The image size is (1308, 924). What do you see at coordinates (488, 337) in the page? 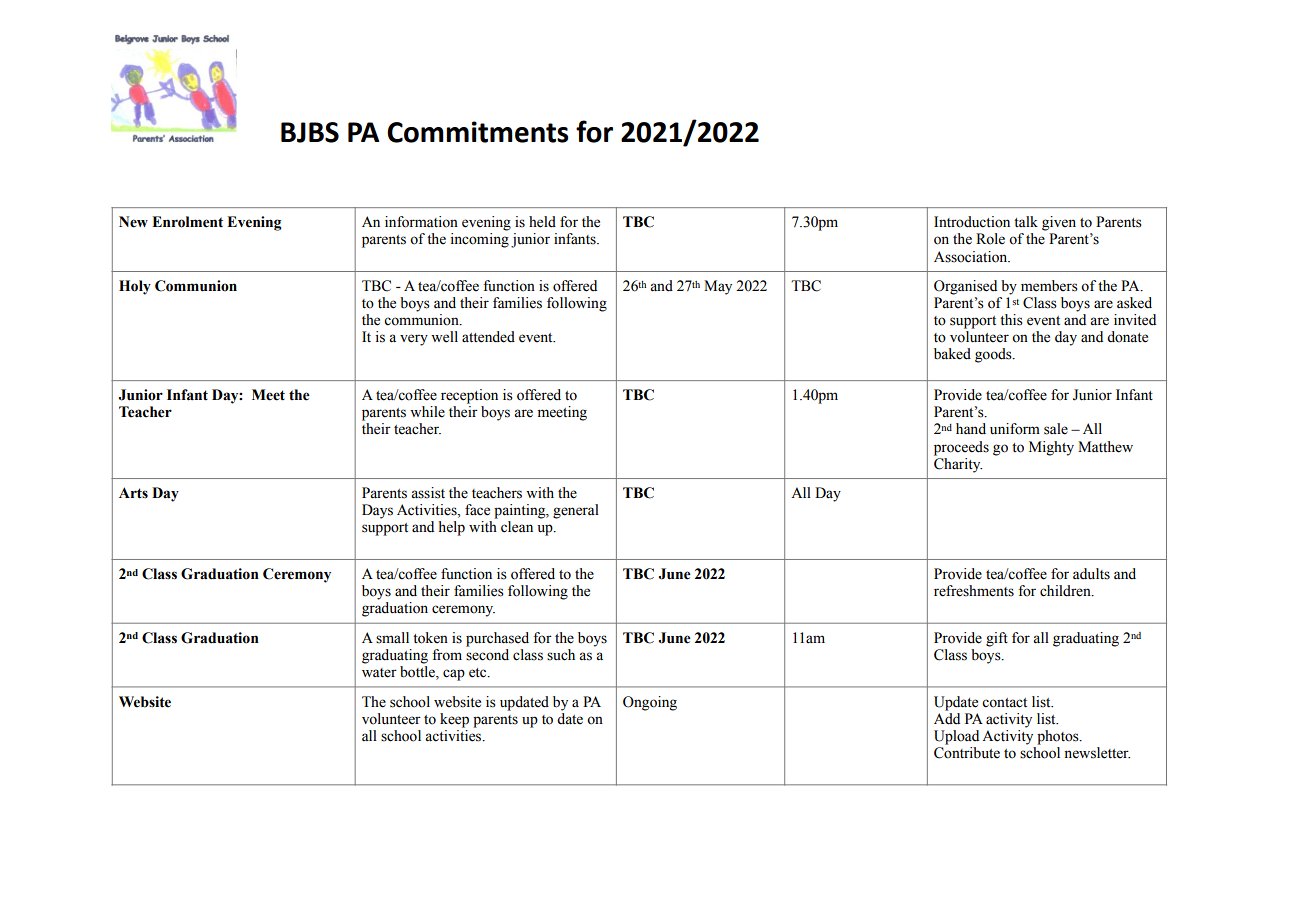
I see `attended` at bounding box center [488, 337].
